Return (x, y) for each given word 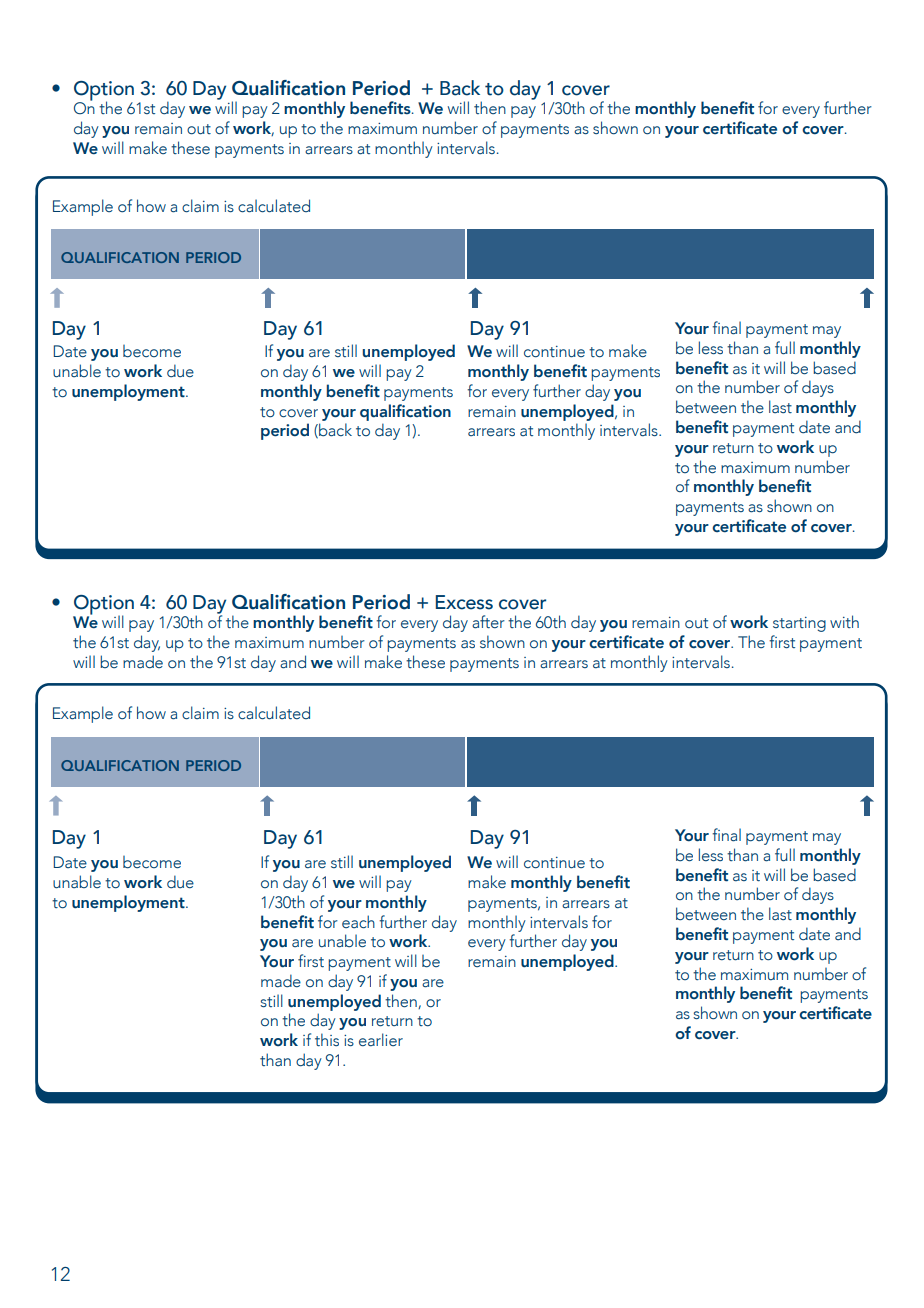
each (358, 922)
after (488, 622)
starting (799, 624)
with (844, 621)
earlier (381, 1040)
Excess (464, 602)
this (327, 1039)
